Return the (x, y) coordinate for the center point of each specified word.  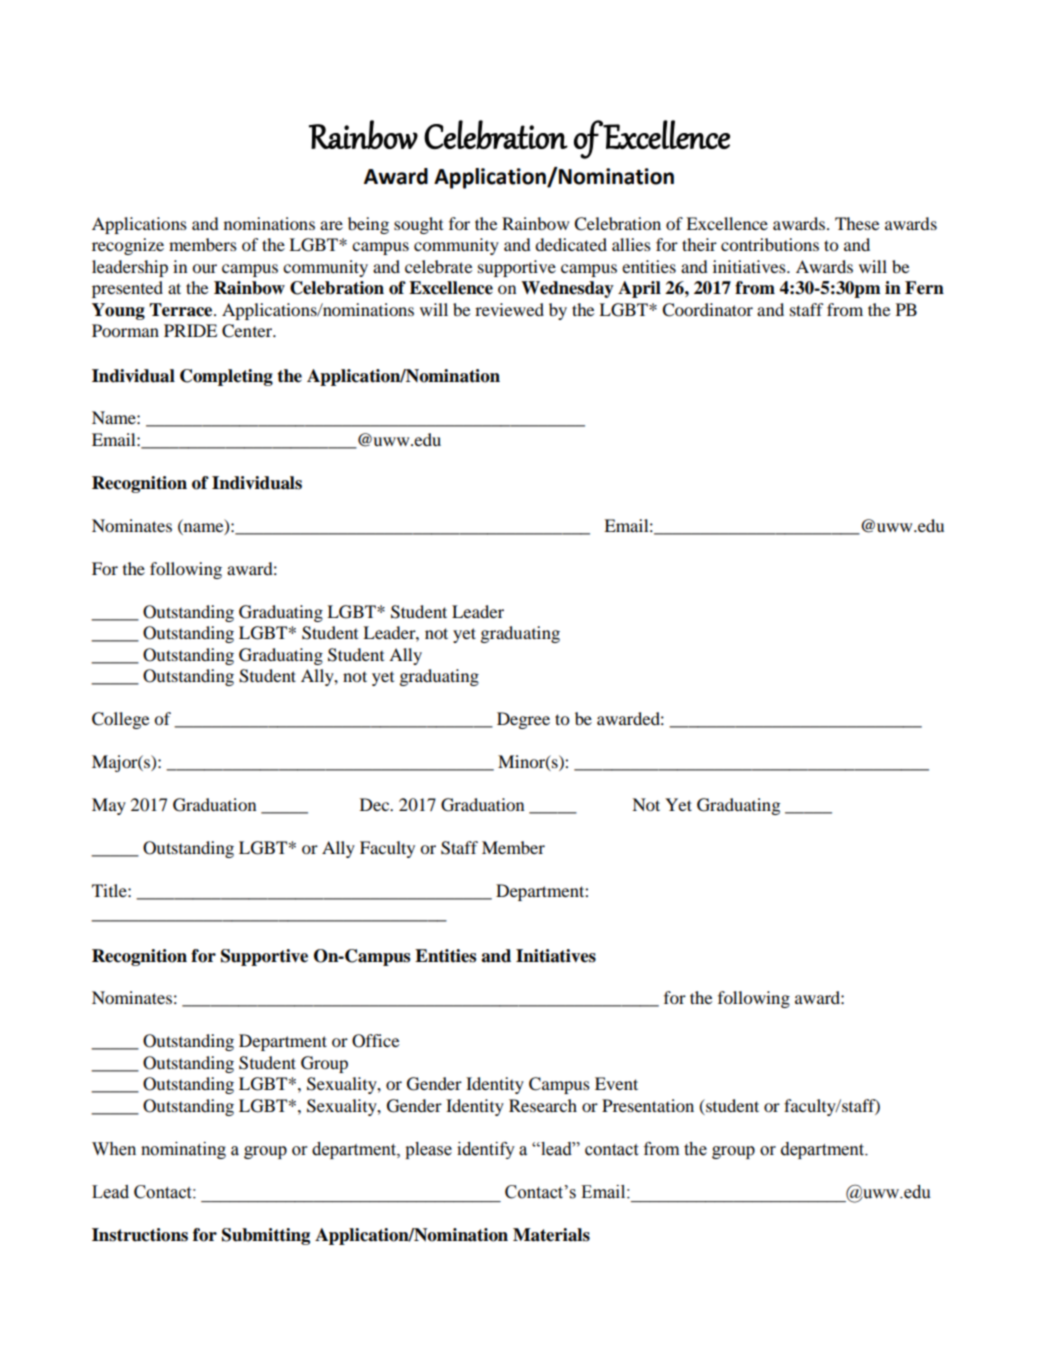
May (109, 806)
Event (616, 1083)
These (857, 223)
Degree (523, 720)
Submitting (266, 1236)
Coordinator (707, 310)
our (204, 268)
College (120, 720)
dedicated (571, 244)
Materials (551, 1235)
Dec (376, 804)
